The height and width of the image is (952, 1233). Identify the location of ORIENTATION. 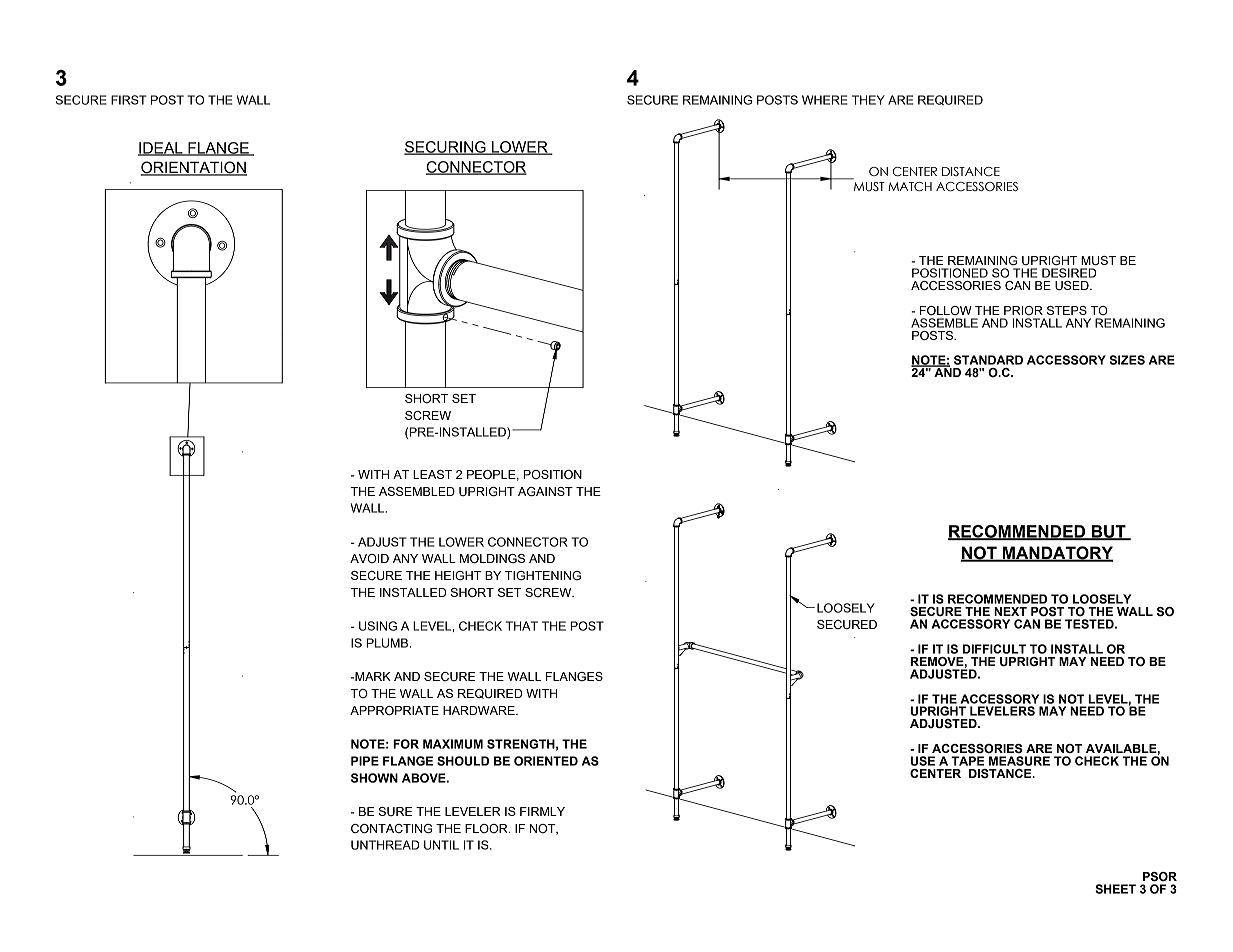
(193, 168).
